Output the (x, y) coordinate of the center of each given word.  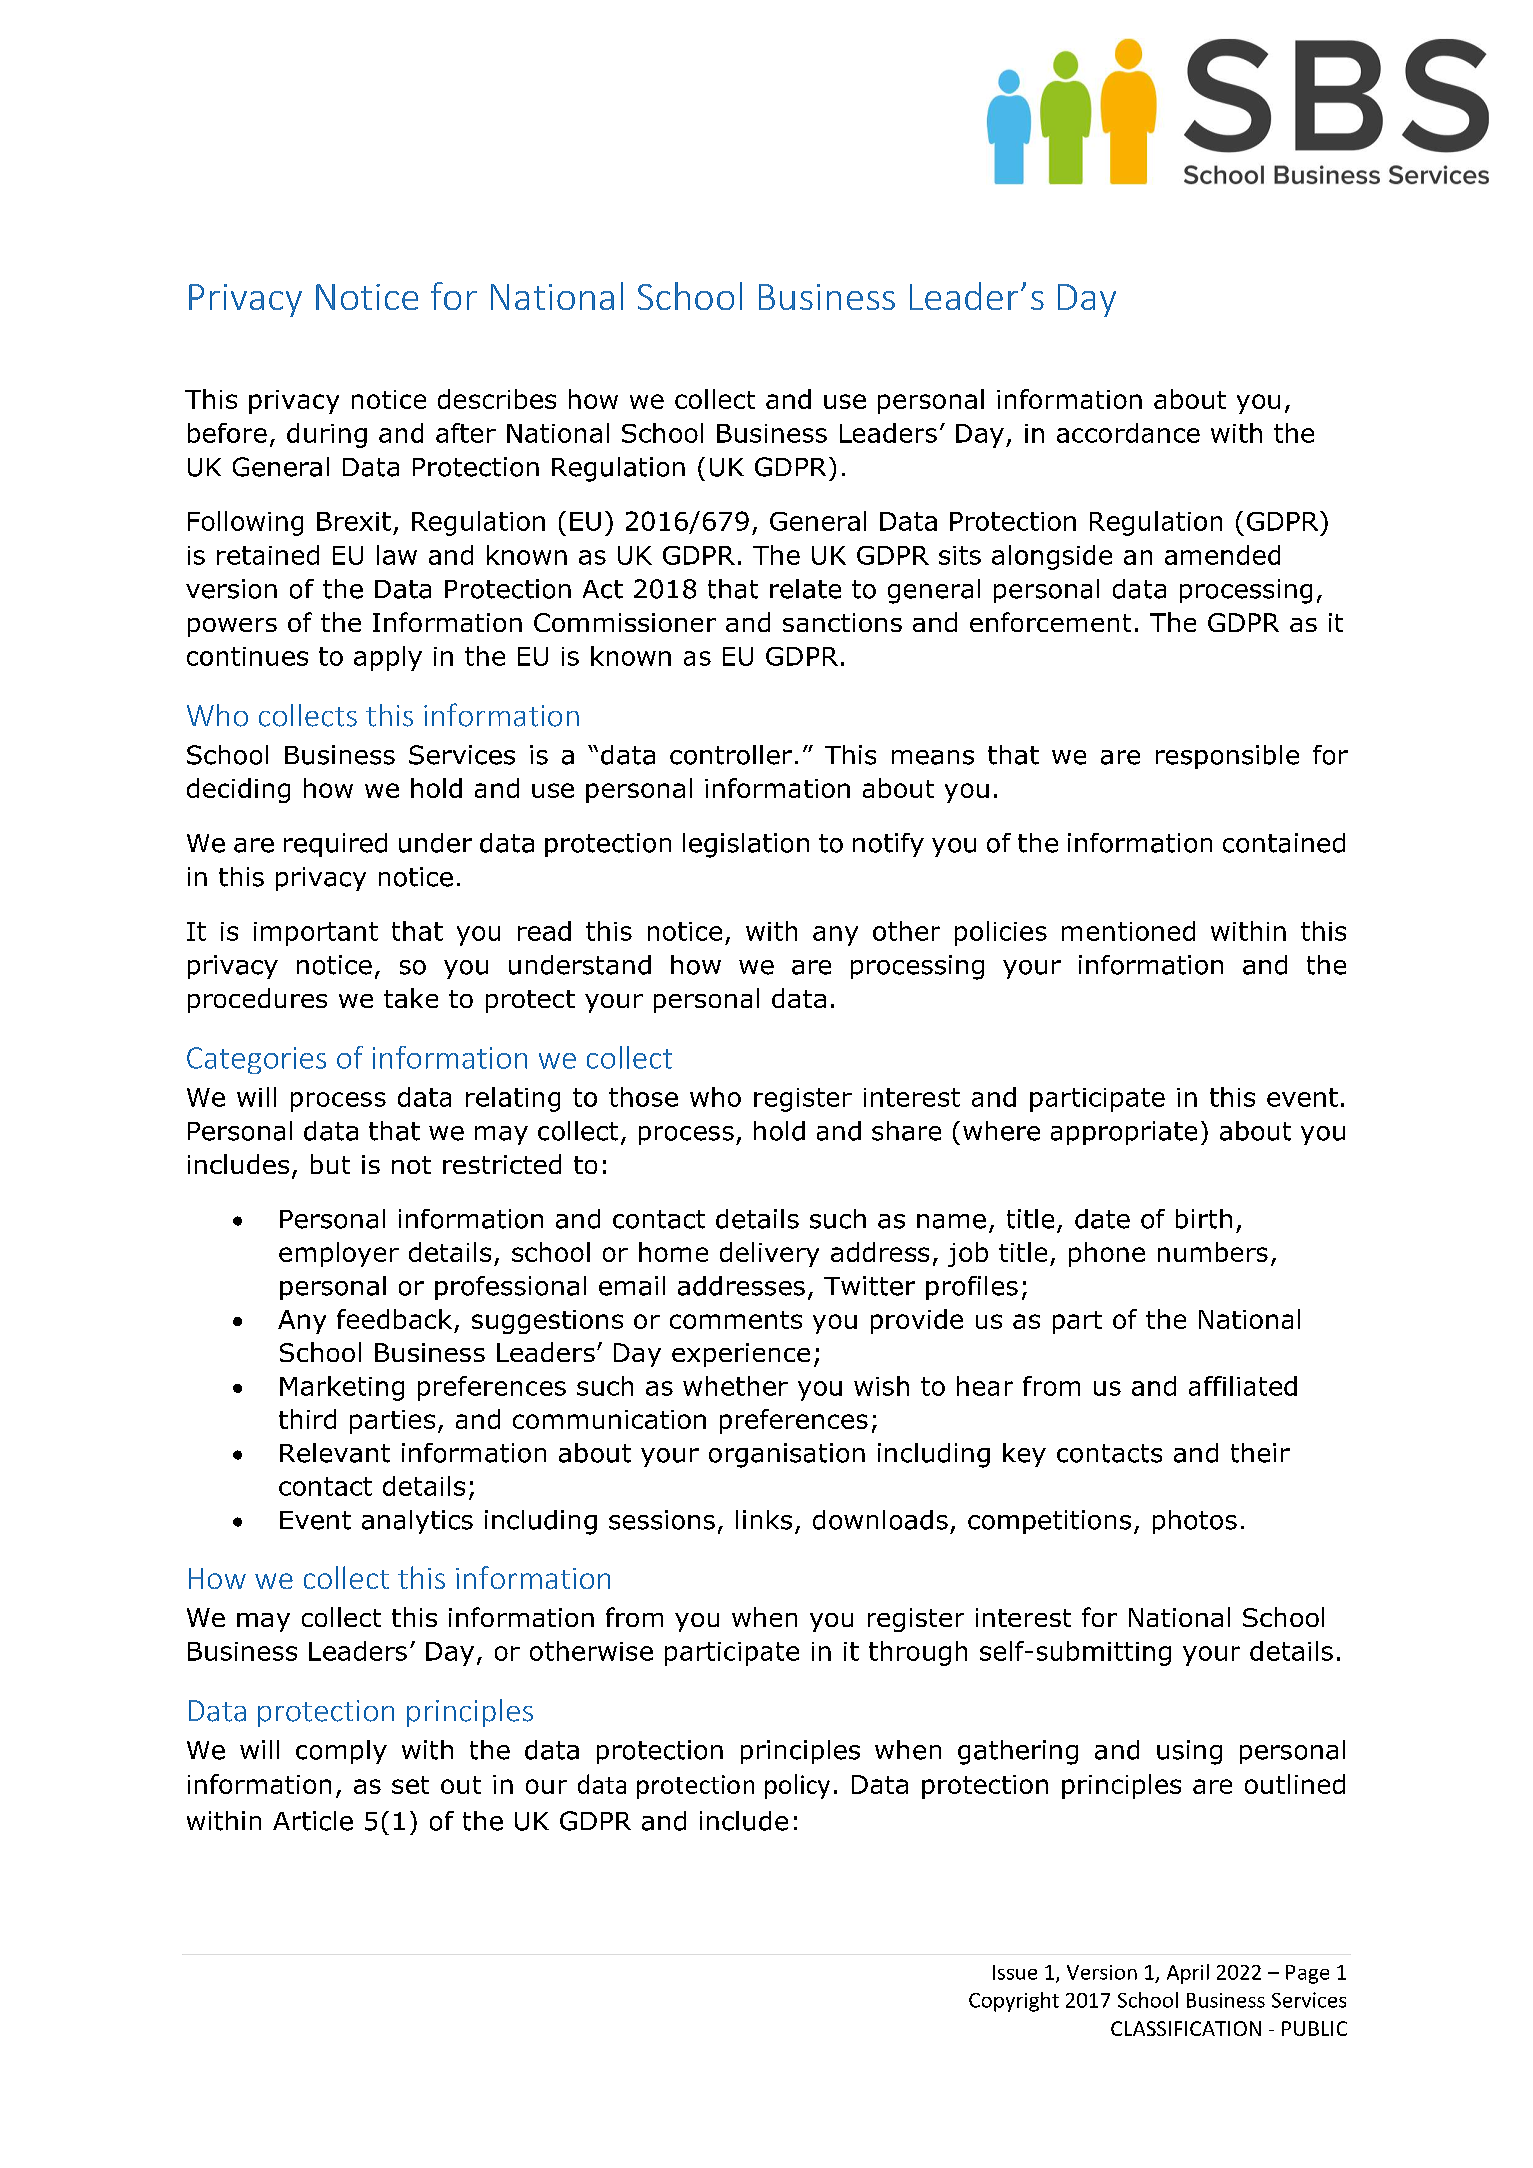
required (335, 845)
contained (1284, 843)
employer (339, 1254)
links (764, 1520)
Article (313, 1821)
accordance (1128, 433)
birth (1204, 1219)
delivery (769, 1254)
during (327, 435)
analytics (417, 1522)
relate (805, 589)
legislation (746, 845)
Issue (1015, 1972)
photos (1195, 1522)
